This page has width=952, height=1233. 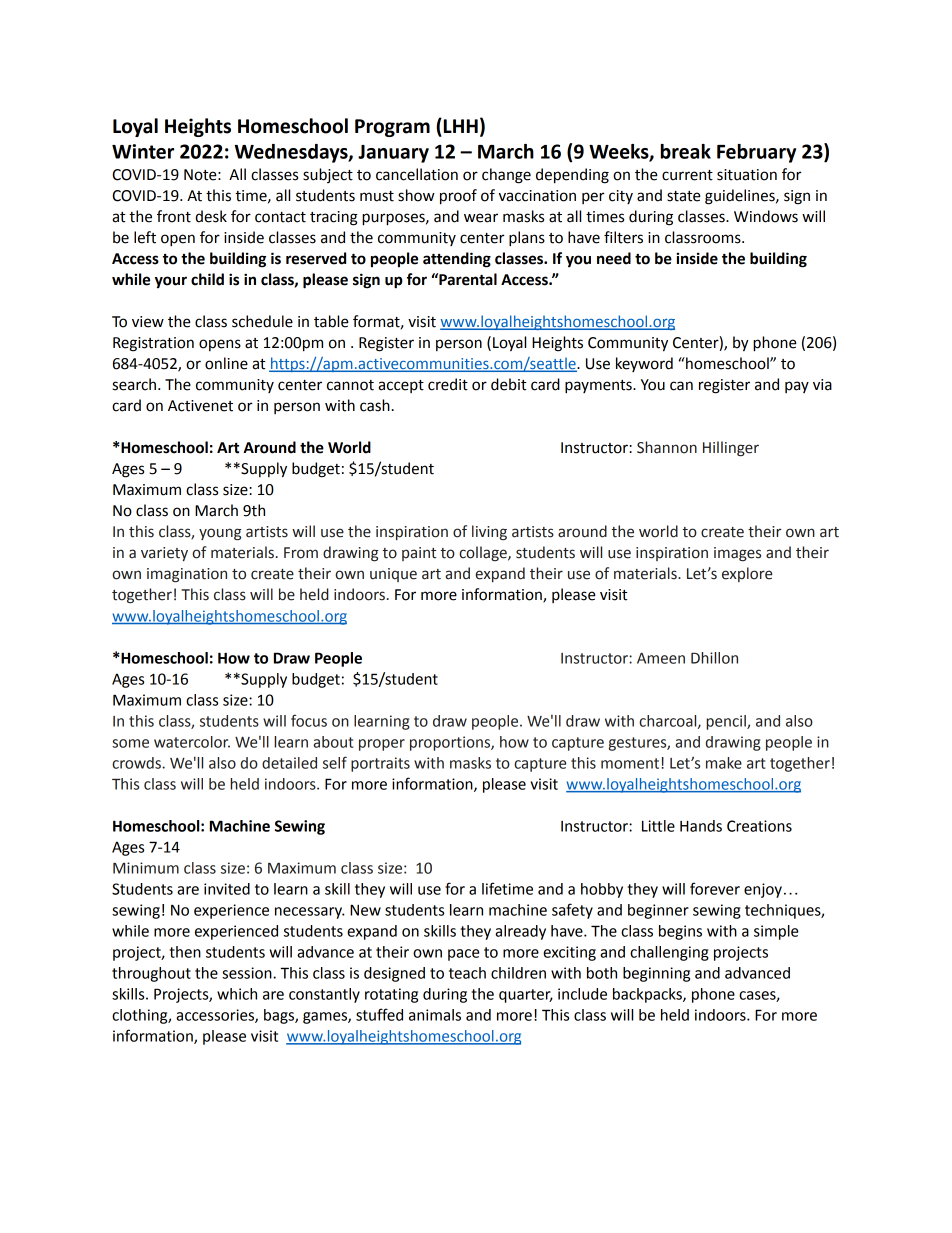 What do you see at coordinates (467, 973) in the page?
I see `teach` at bounding box center [467, 973].
